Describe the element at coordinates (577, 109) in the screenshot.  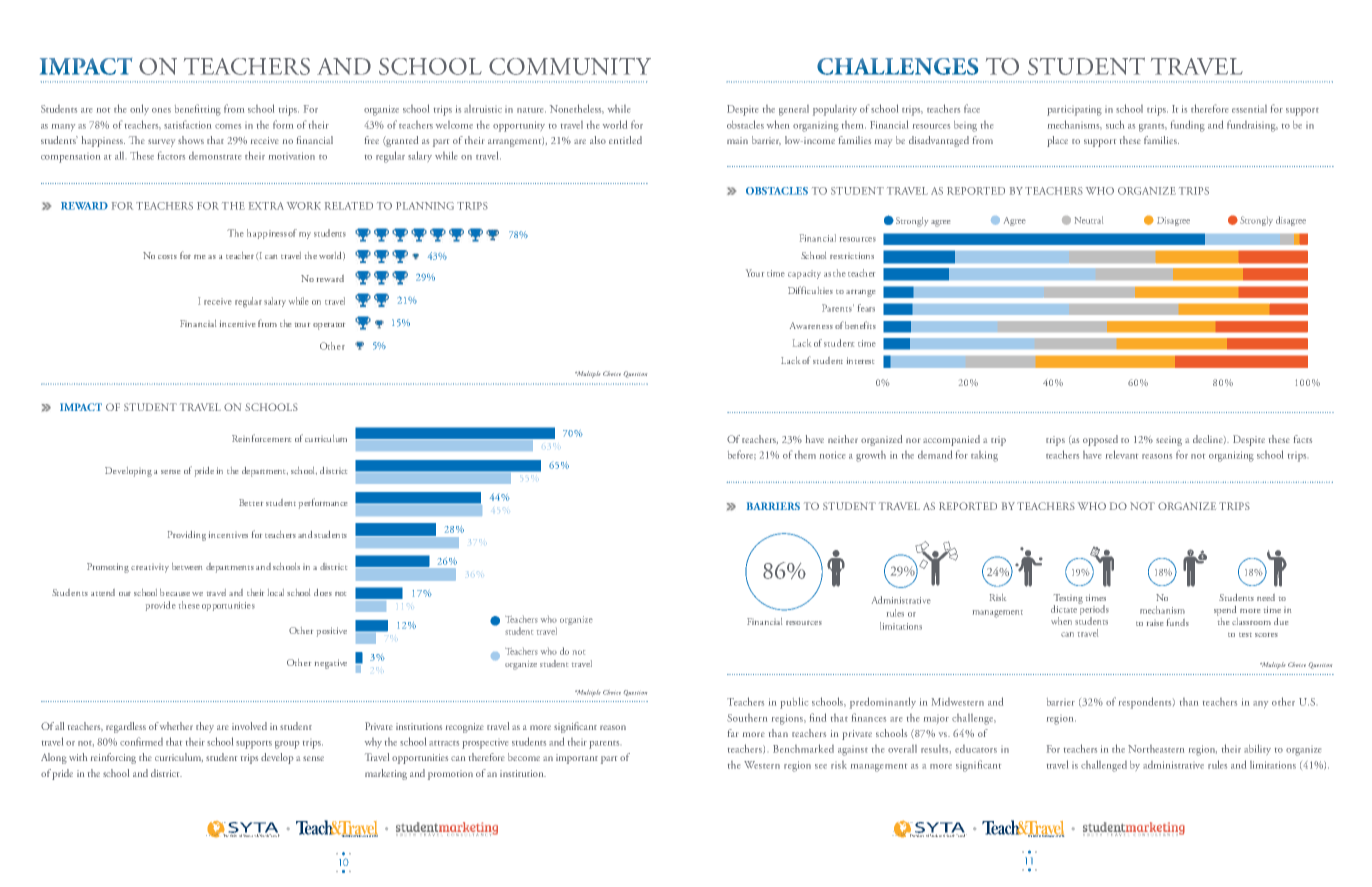
I see `Nonetheless` at that location.
